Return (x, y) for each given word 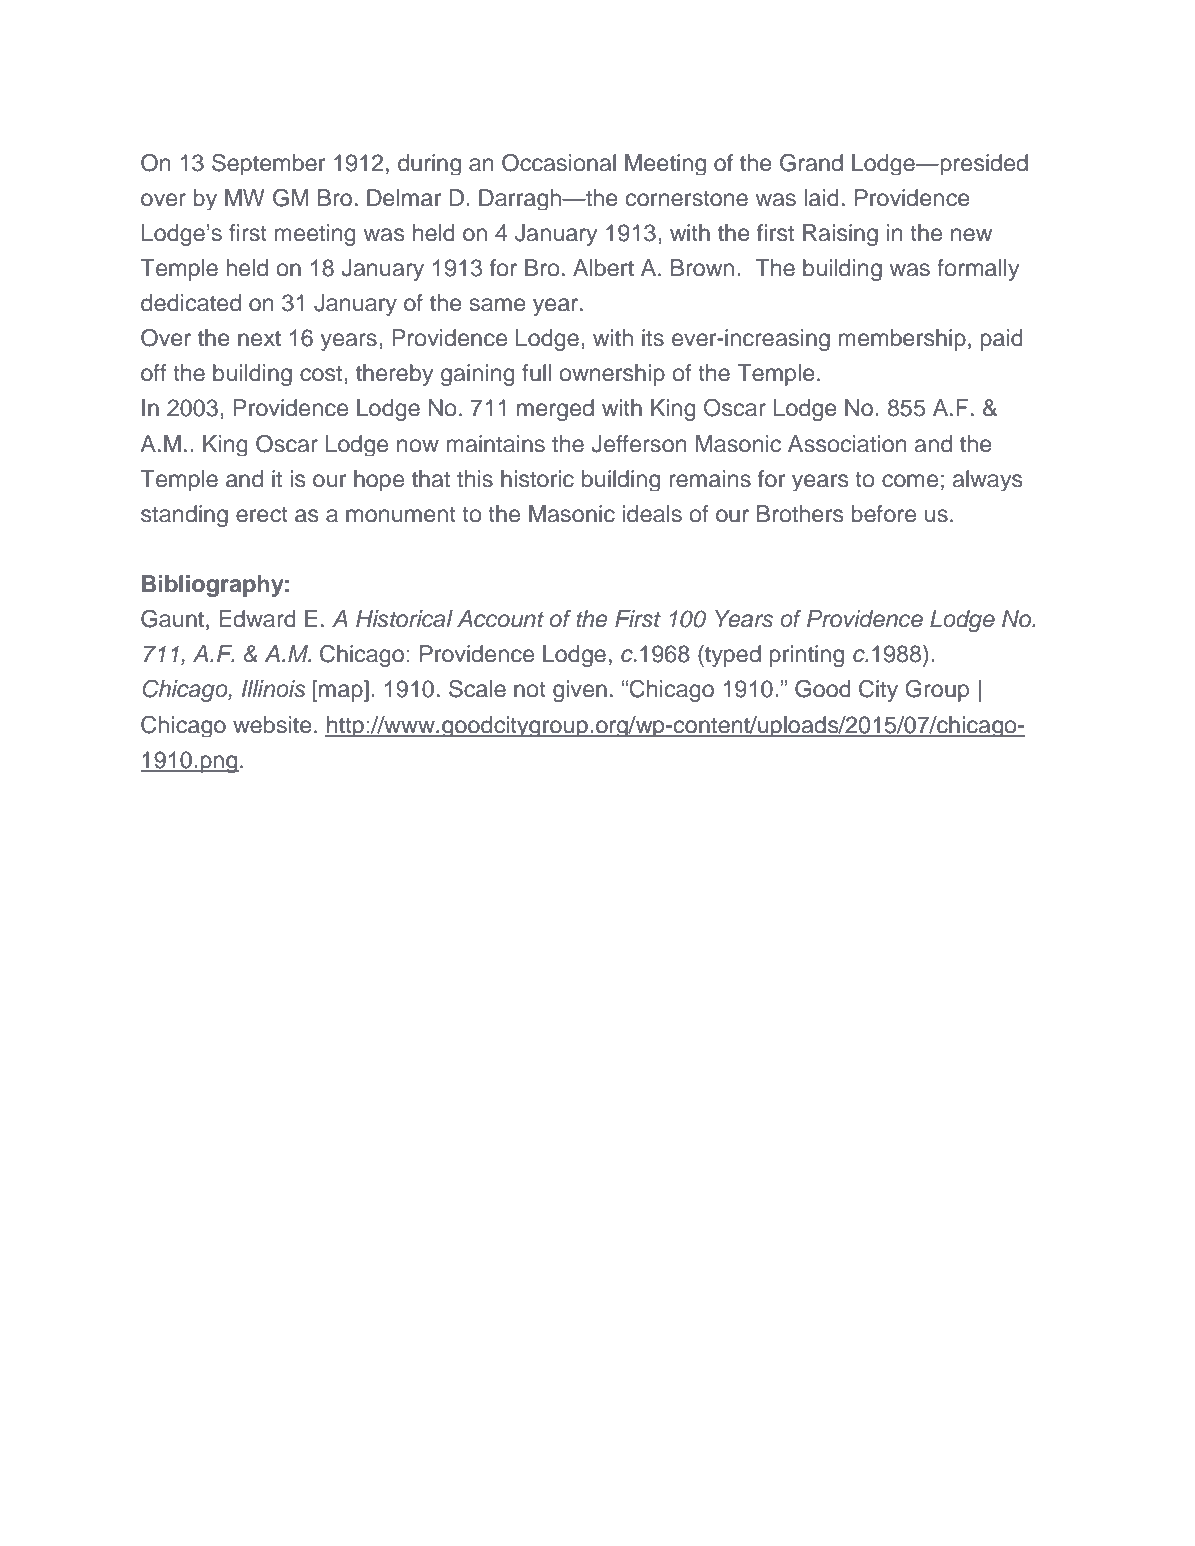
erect (262, 515)
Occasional (559, 163)
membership (902, 340)
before (883, 514)
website (272, 725)
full (536, 373)
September (269, 164)
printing (806, 656)
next (259, 339)
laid (822, 198)
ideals (652, 514)
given (580, 691)
